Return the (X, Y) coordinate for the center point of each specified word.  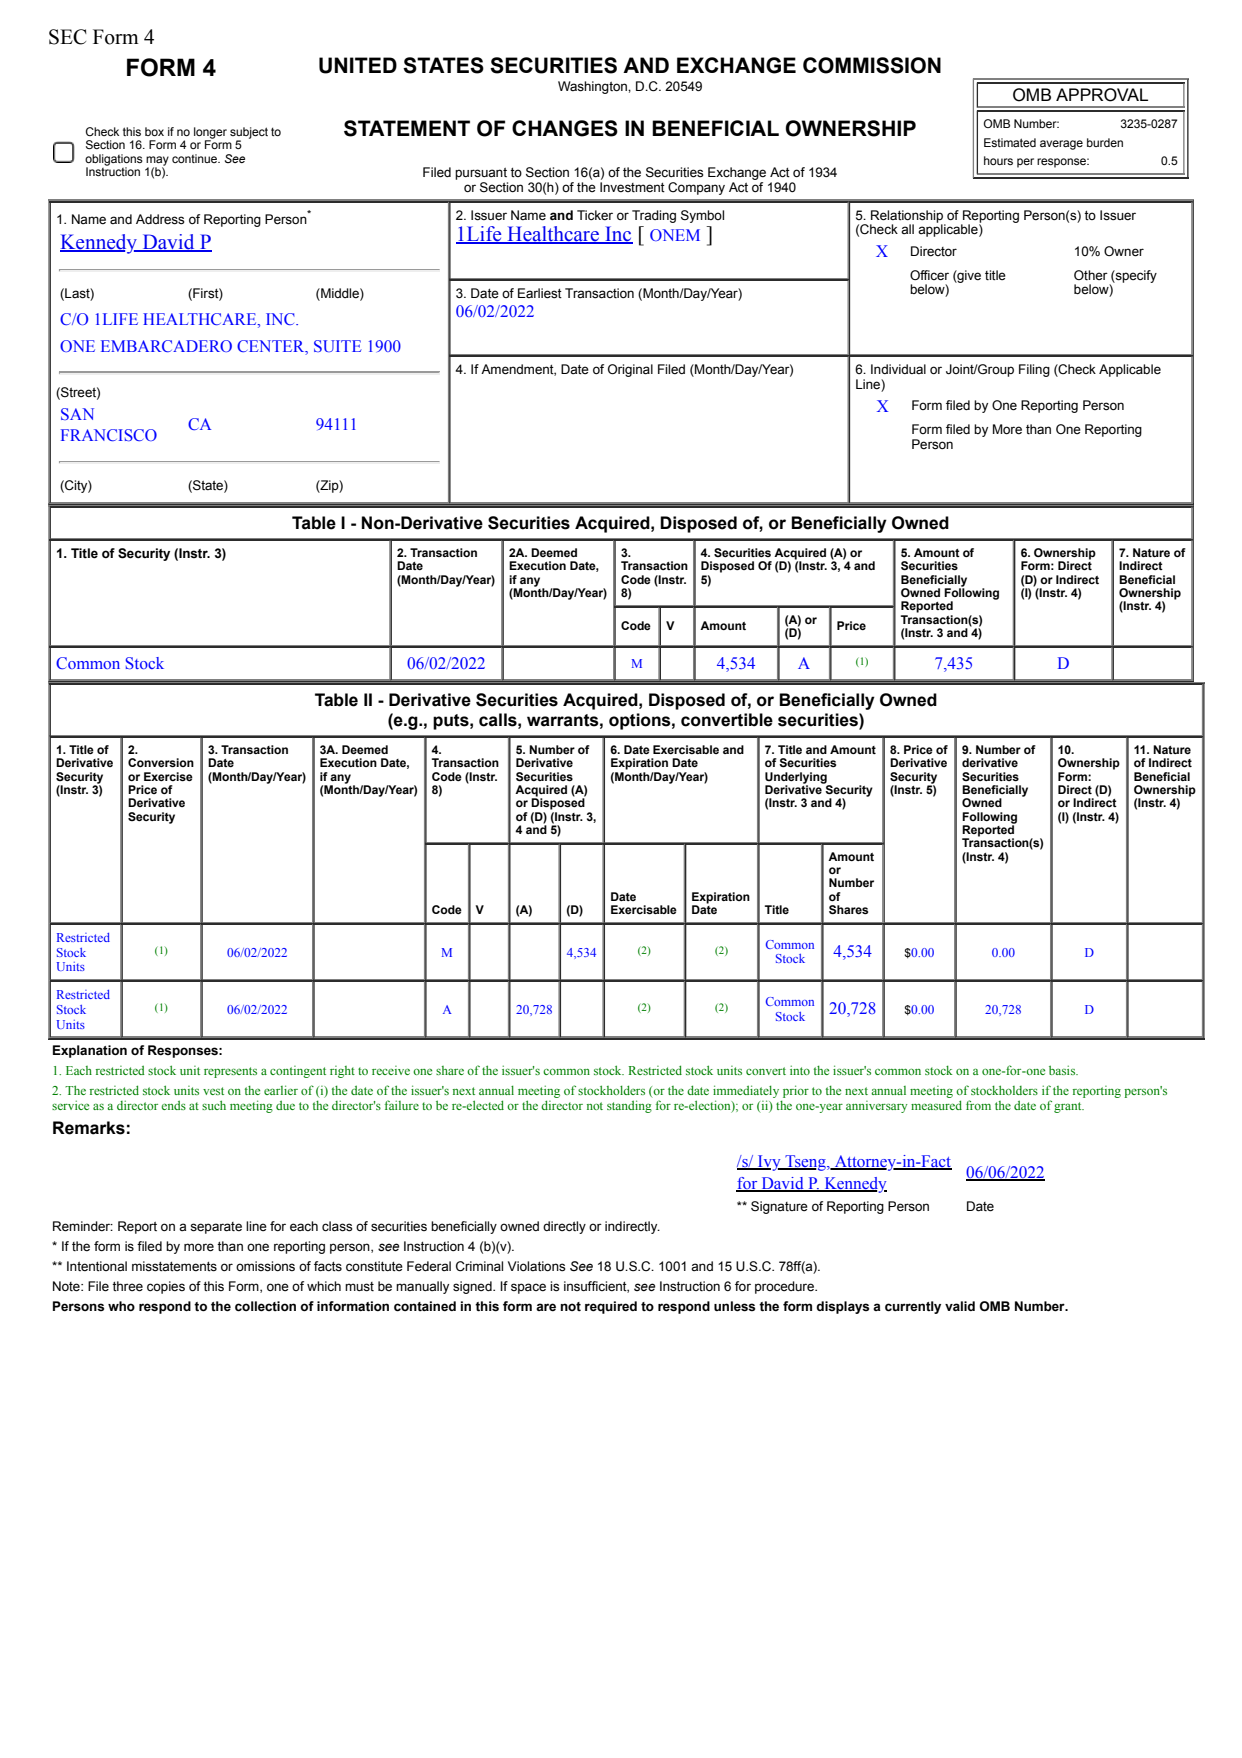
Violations (537, 1266)
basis (1063, 1070)
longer (210, 134)
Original (630, 370)
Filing (1034, 370)
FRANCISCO (109, 435)
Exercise (168, 776)
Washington (593, 87)
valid (960, 1306)
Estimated (1010, 142)
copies (166, 1287)
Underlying (797, 779)
